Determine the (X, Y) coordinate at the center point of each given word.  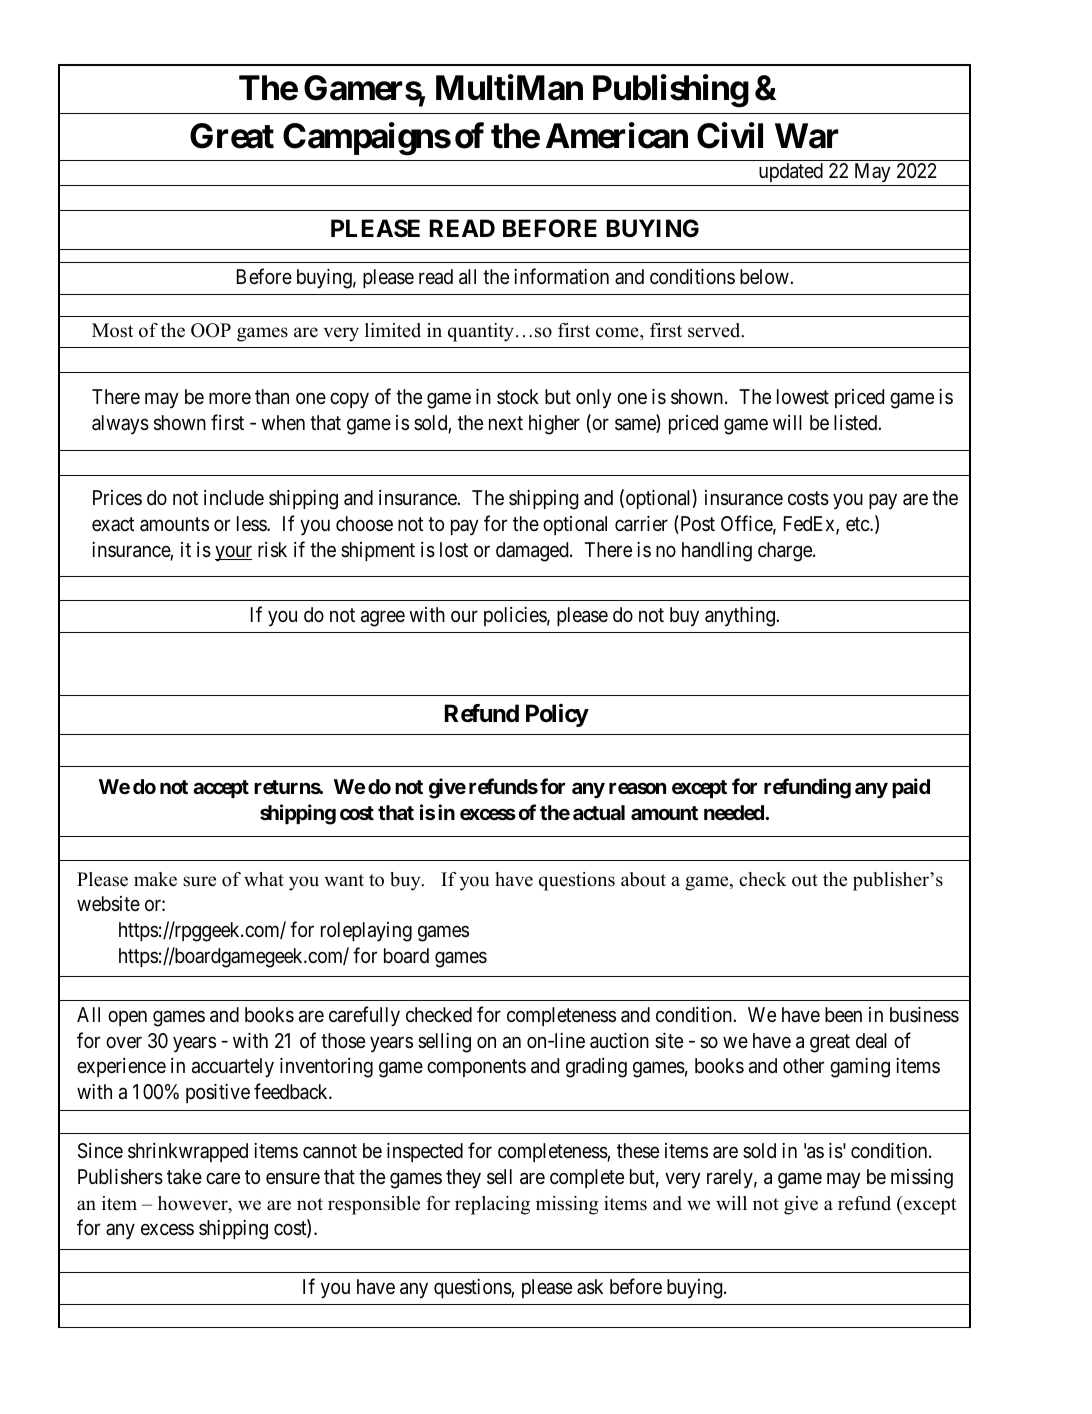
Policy (557, 715)
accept (221, 789)
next (506, 423)
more (230, 398)
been (843, 1014)
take (184, 1177)
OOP (211, 330)
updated (790, 174)
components (476, 1068)
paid (911, 788)
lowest (803, 396)
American (617, 135)
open (127, 1018)
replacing (492, 1205)
